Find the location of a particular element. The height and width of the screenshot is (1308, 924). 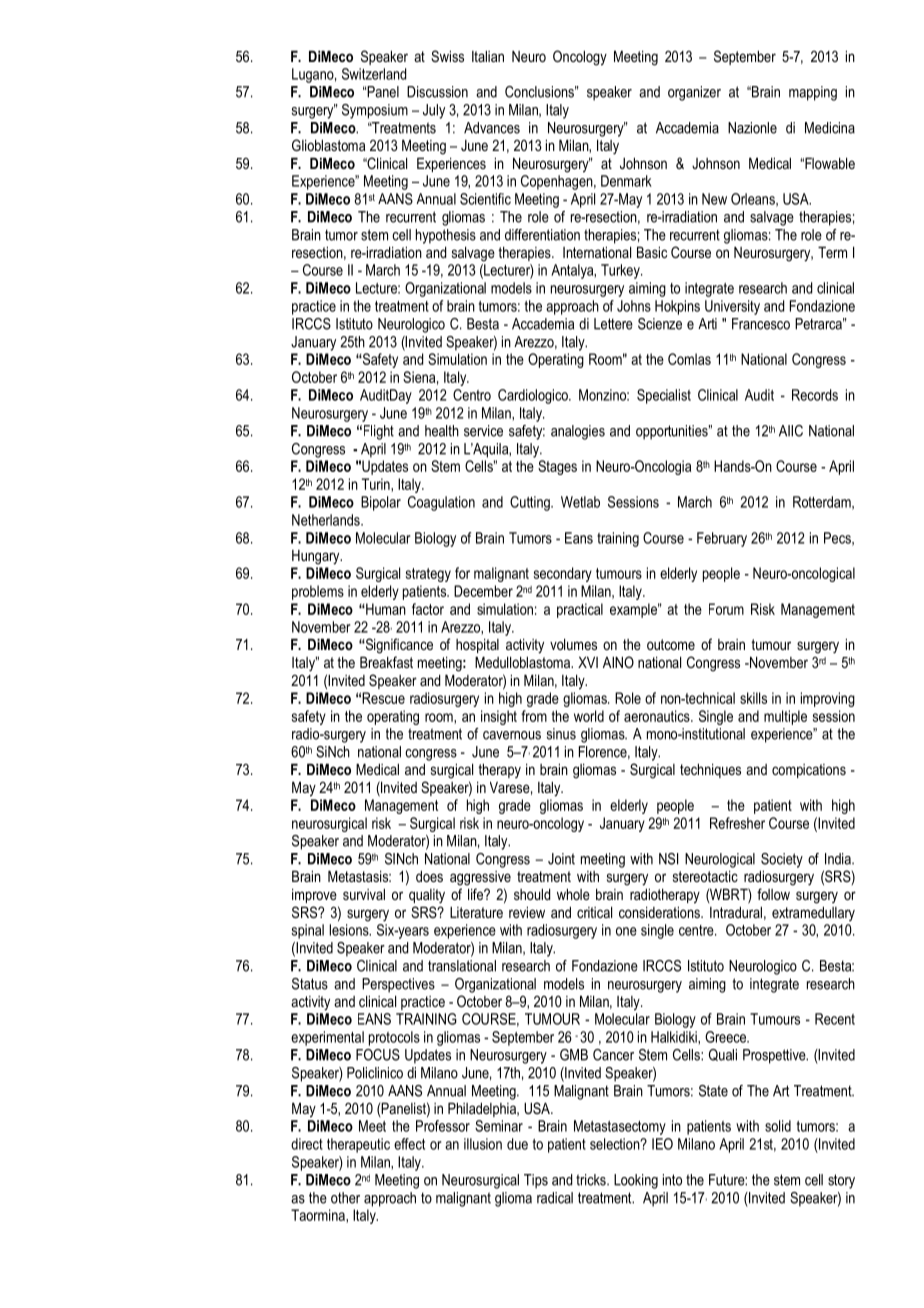

survival is located at coordinates (364, 894).
